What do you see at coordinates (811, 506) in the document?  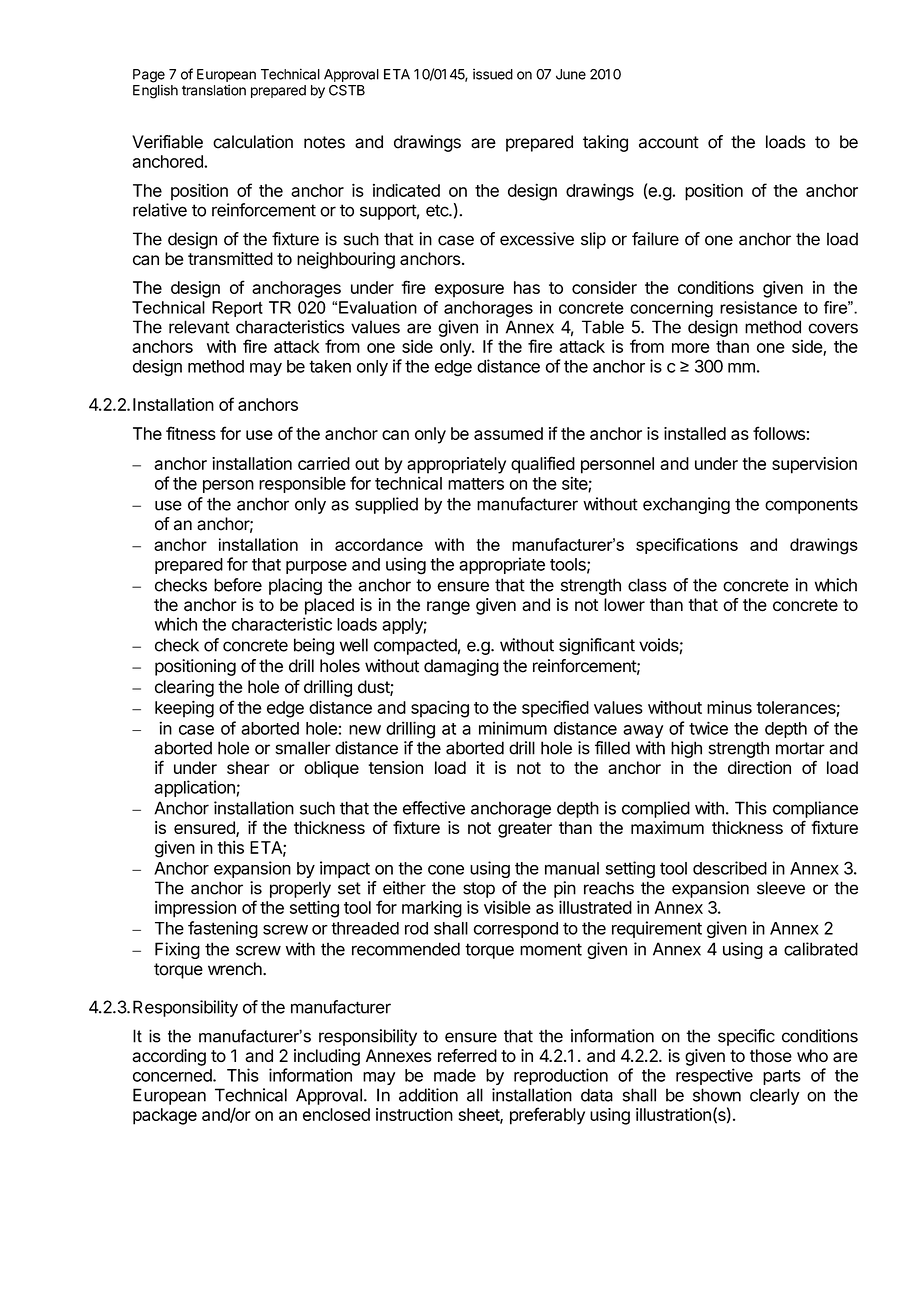 I see `components` at bounding box center [811, 506].
